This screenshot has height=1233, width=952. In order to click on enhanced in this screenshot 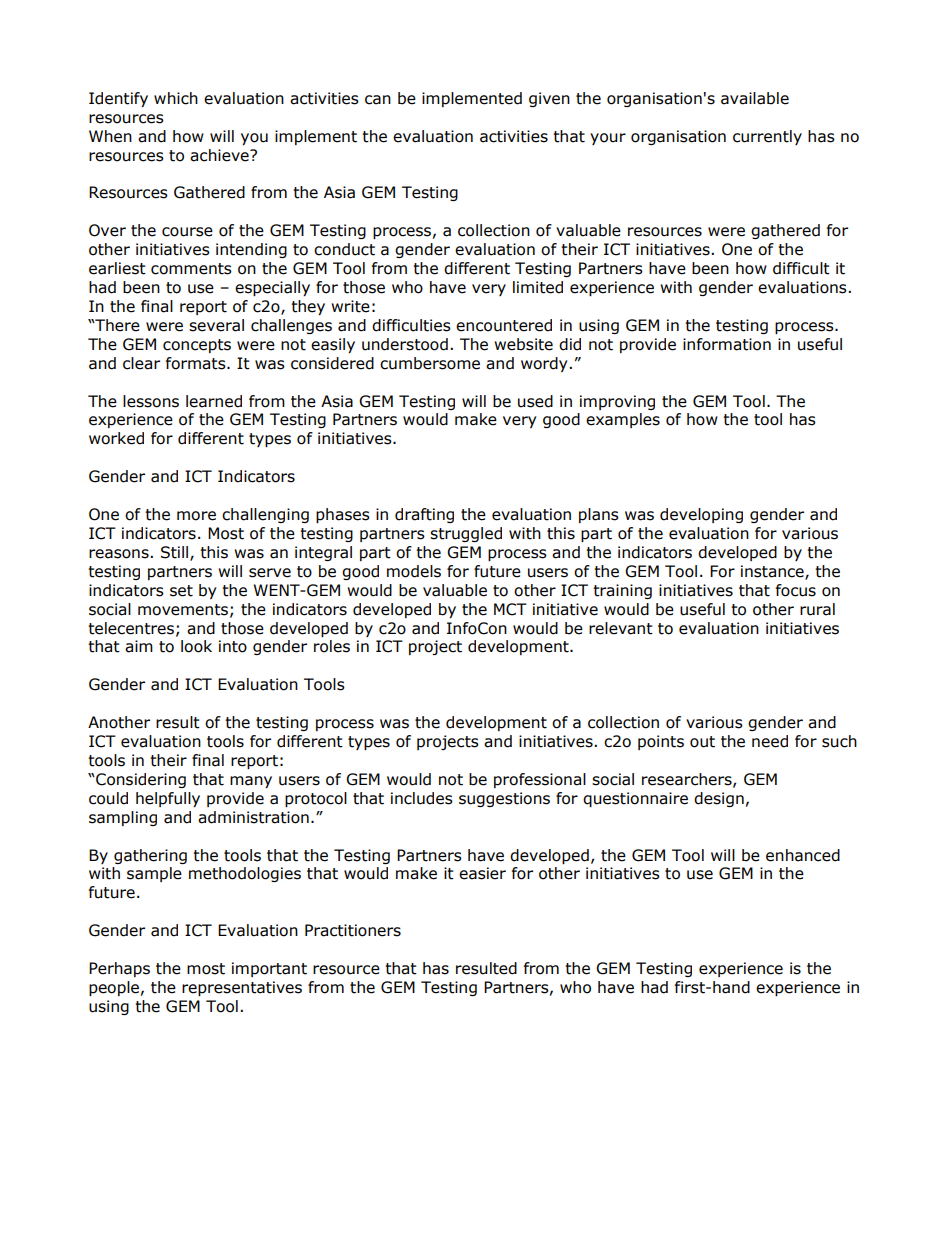, I will do `click(803, 855)`.
